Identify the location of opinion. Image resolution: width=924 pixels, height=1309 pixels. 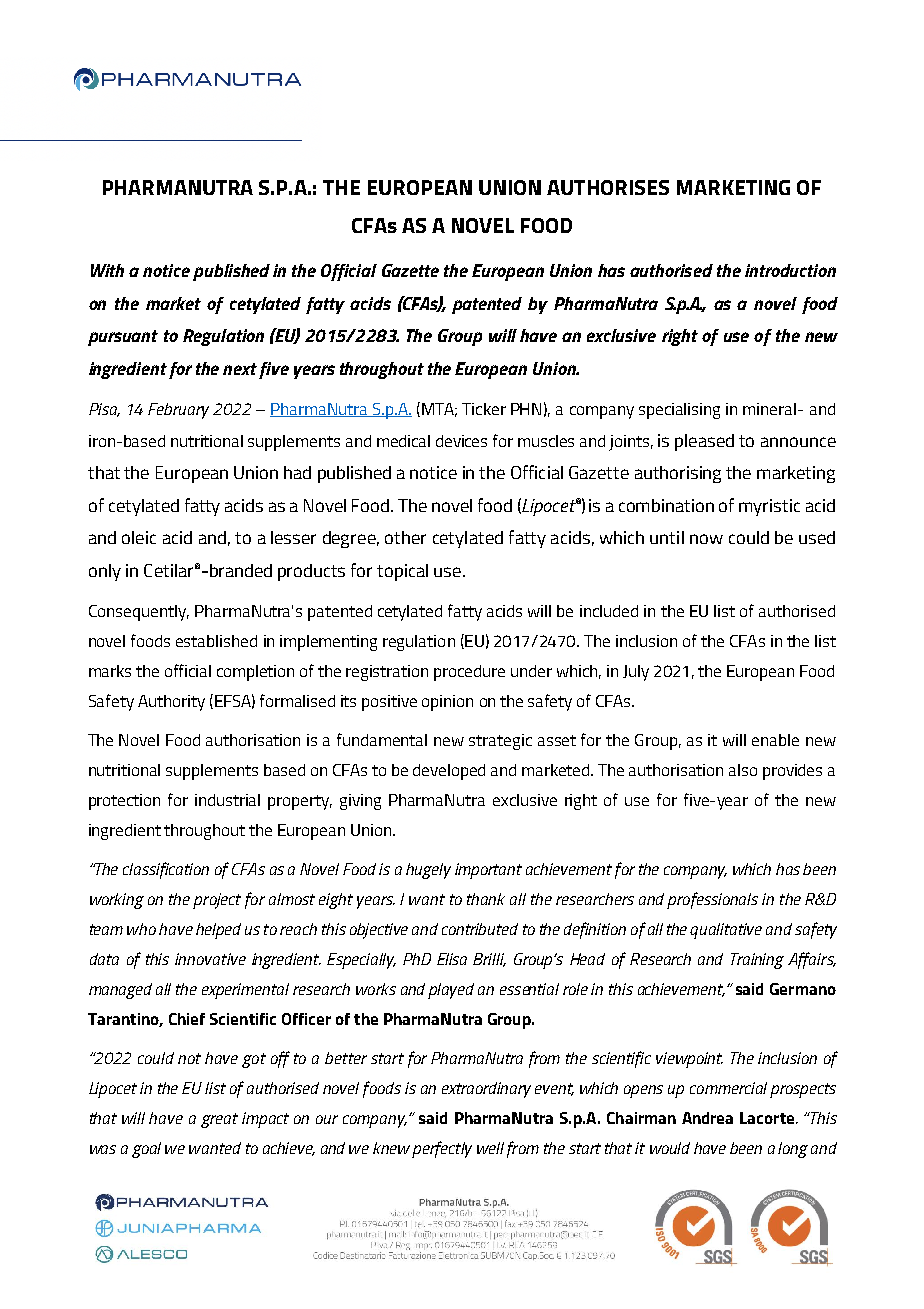
(447, 703).
